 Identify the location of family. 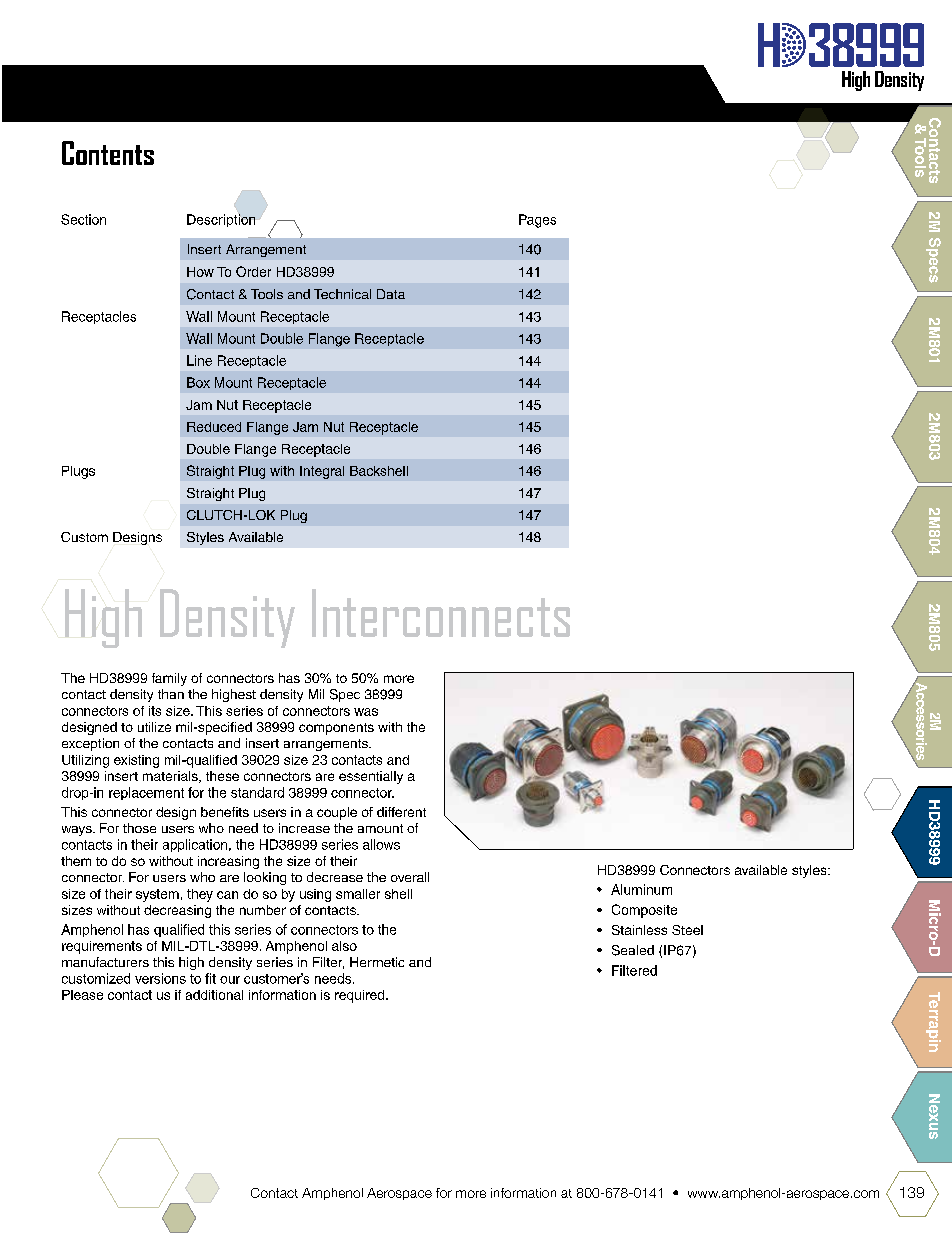
(169, 679).
